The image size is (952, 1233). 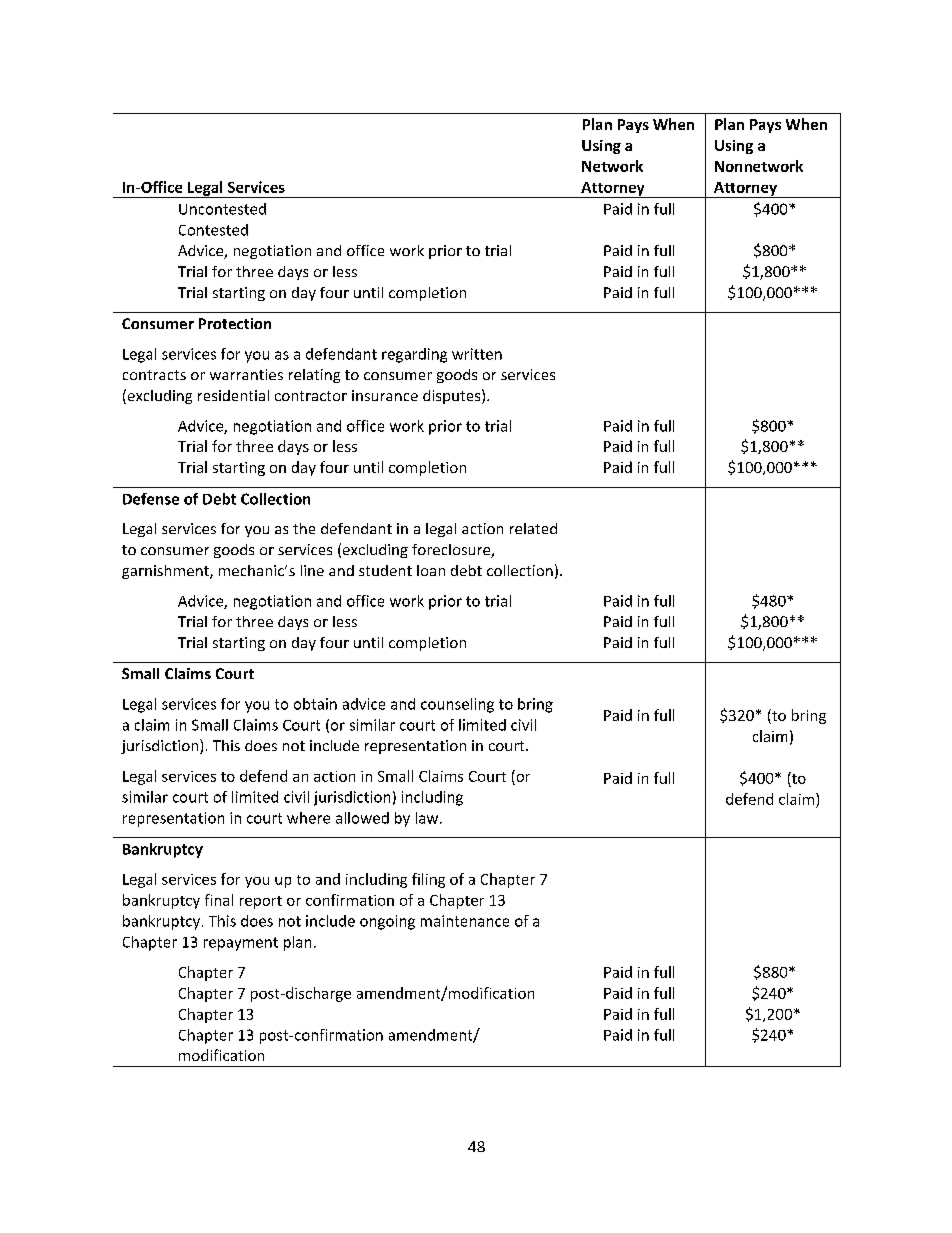 I want to click on line, so click(x=312, y=570).
